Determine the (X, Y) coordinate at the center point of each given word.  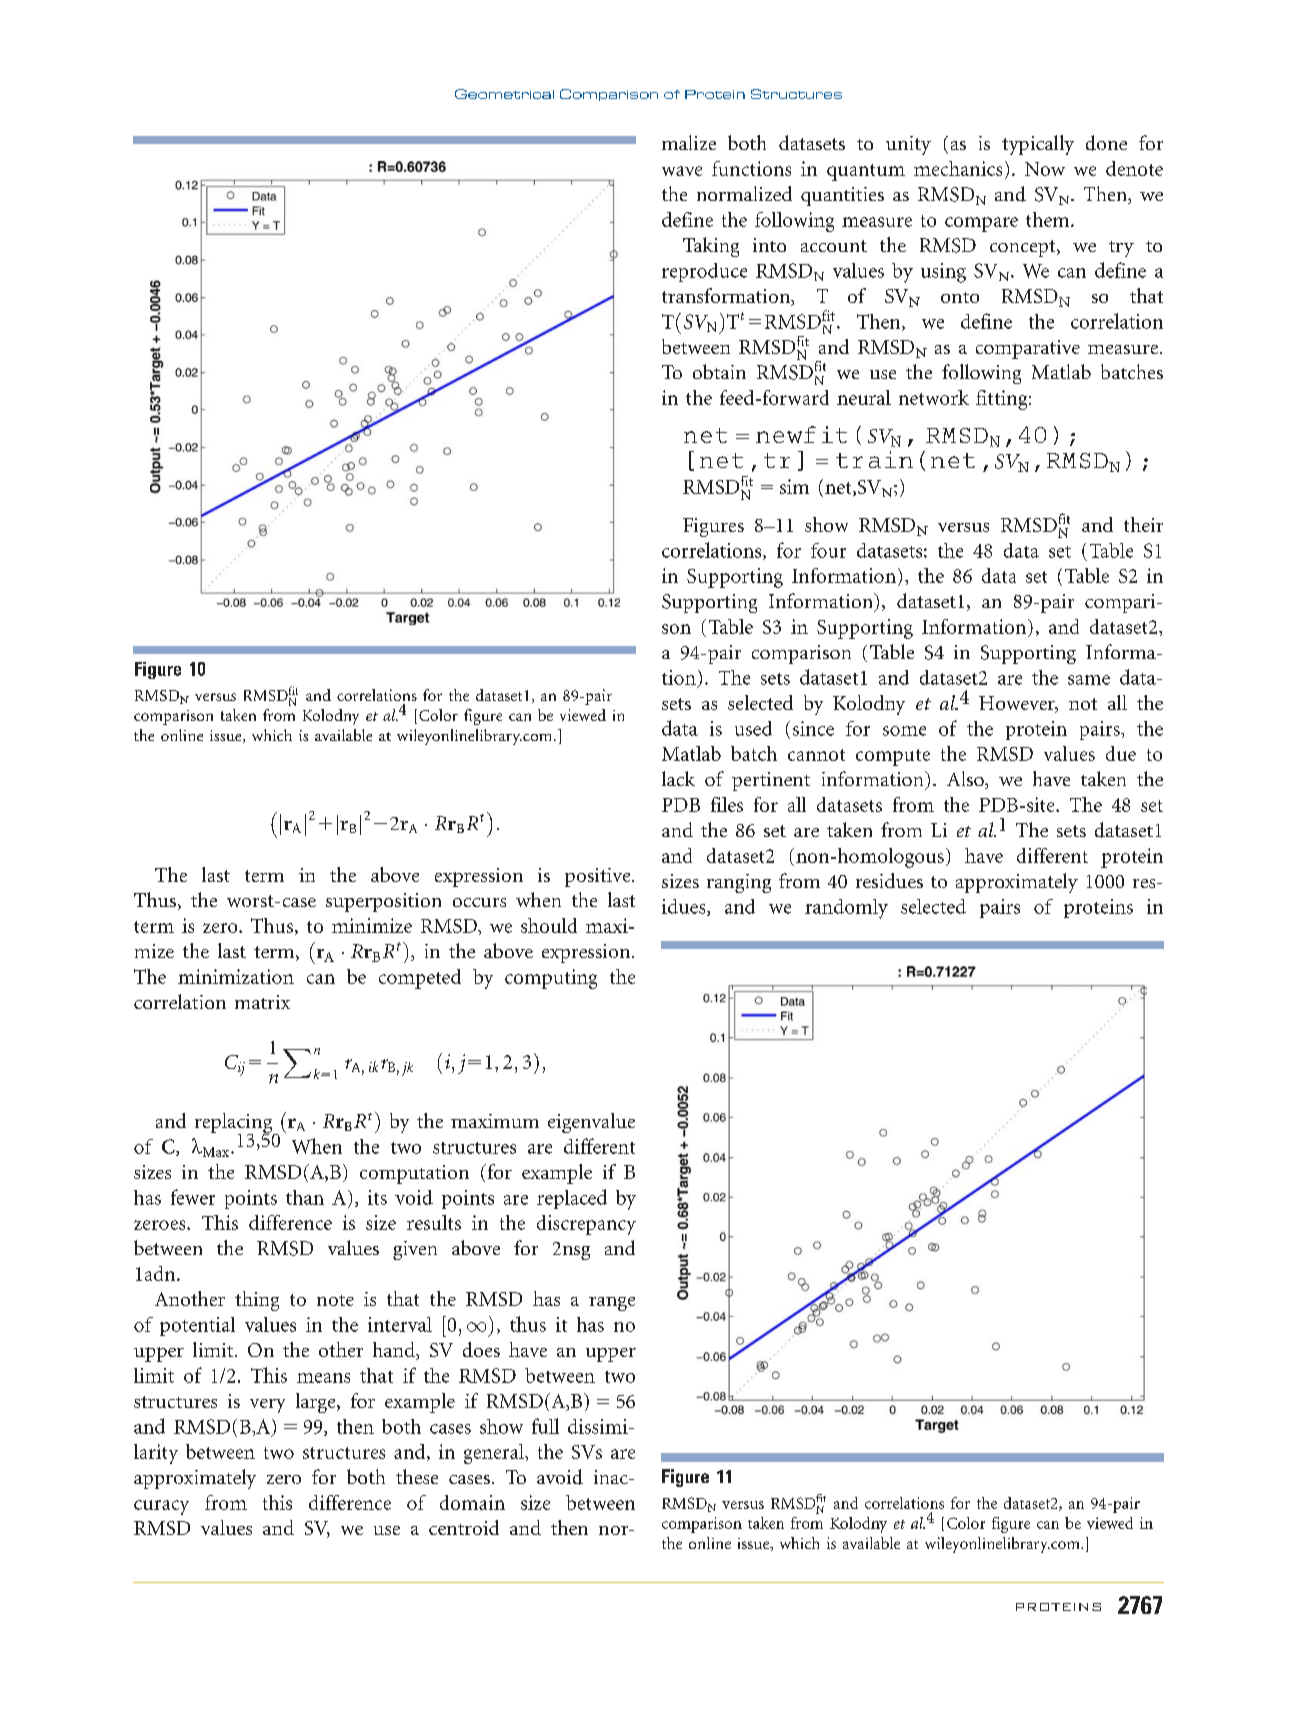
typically (1038, 145)
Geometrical (504, 94)
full (545, 1426)
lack (678, 778)
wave (682, 171)
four (828, 550)
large (317, 1403)
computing (551, 979)
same (1089, 680)
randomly (846, 909)
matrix (262, 1002)
